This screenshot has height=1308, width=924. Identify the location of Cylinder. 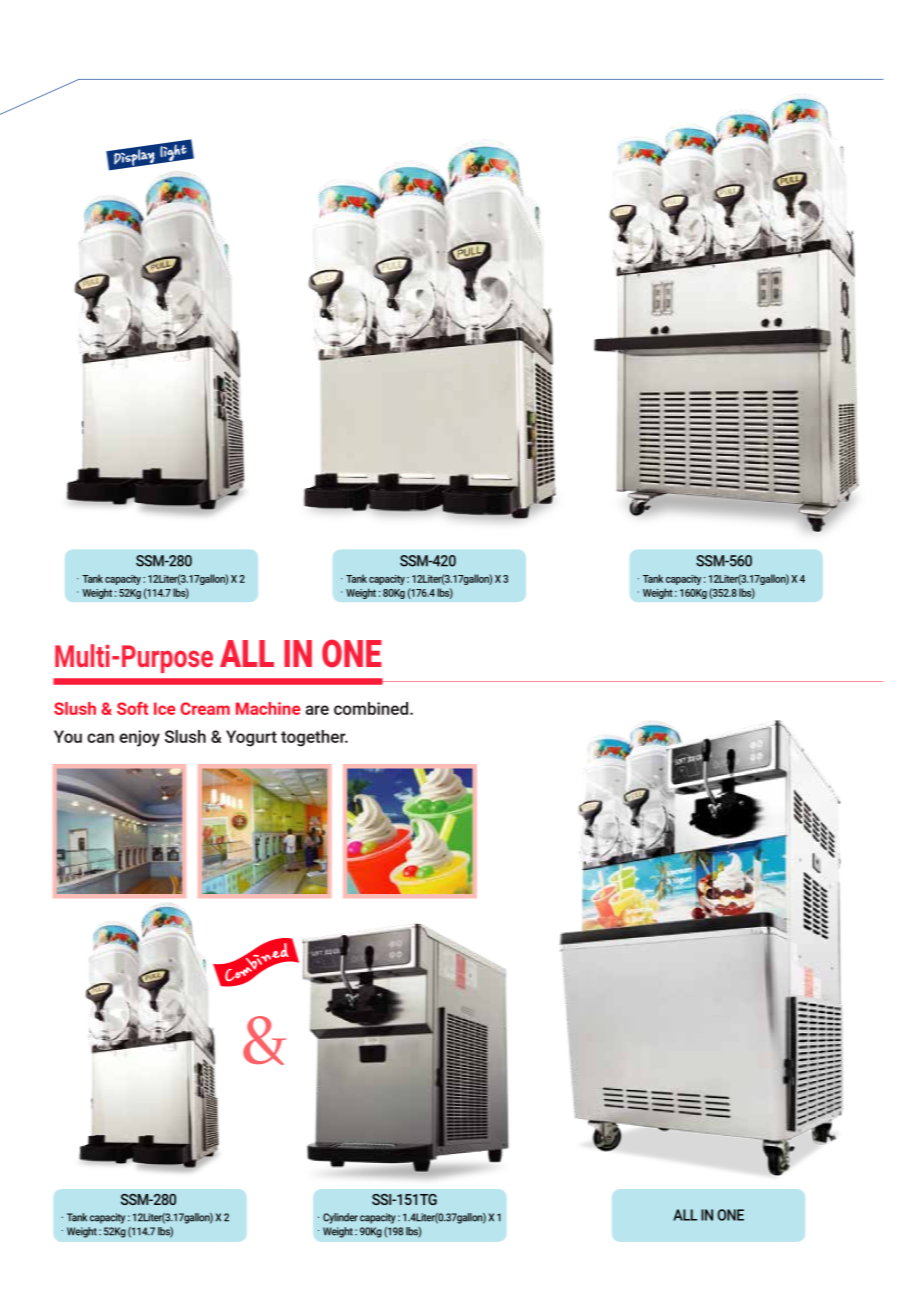
(340, 1218).
